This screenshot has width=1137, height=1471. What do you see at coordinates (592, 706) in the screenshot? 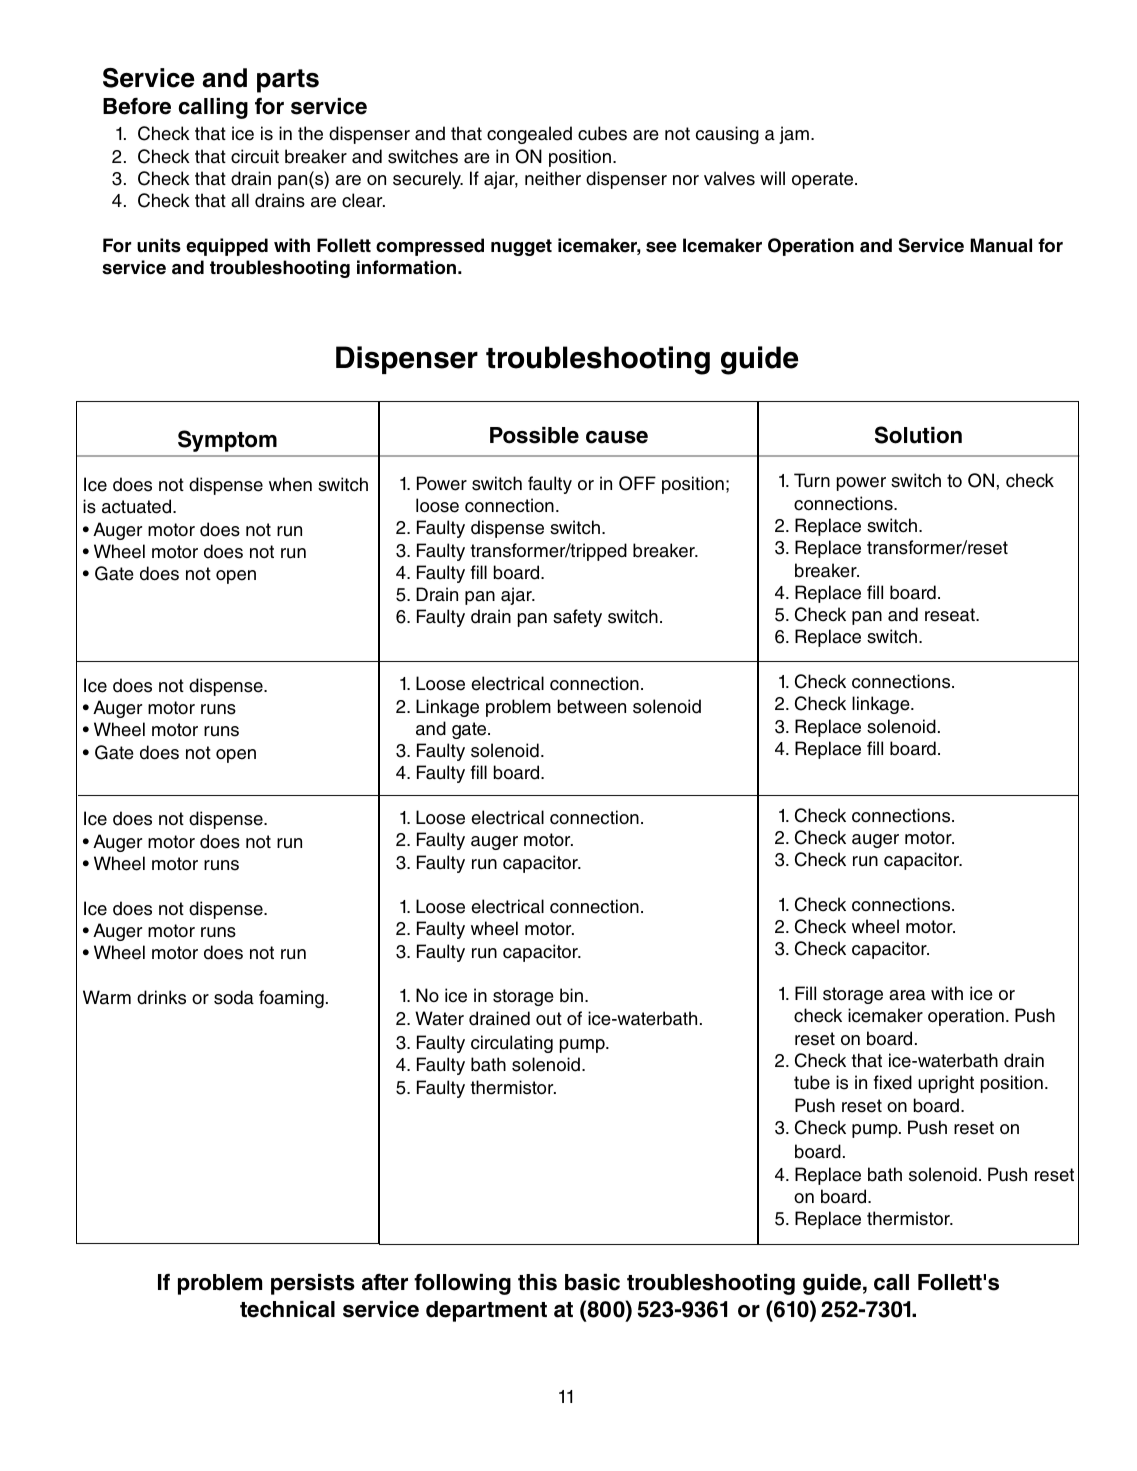
I see `between` at bounding box center [592, 706].
